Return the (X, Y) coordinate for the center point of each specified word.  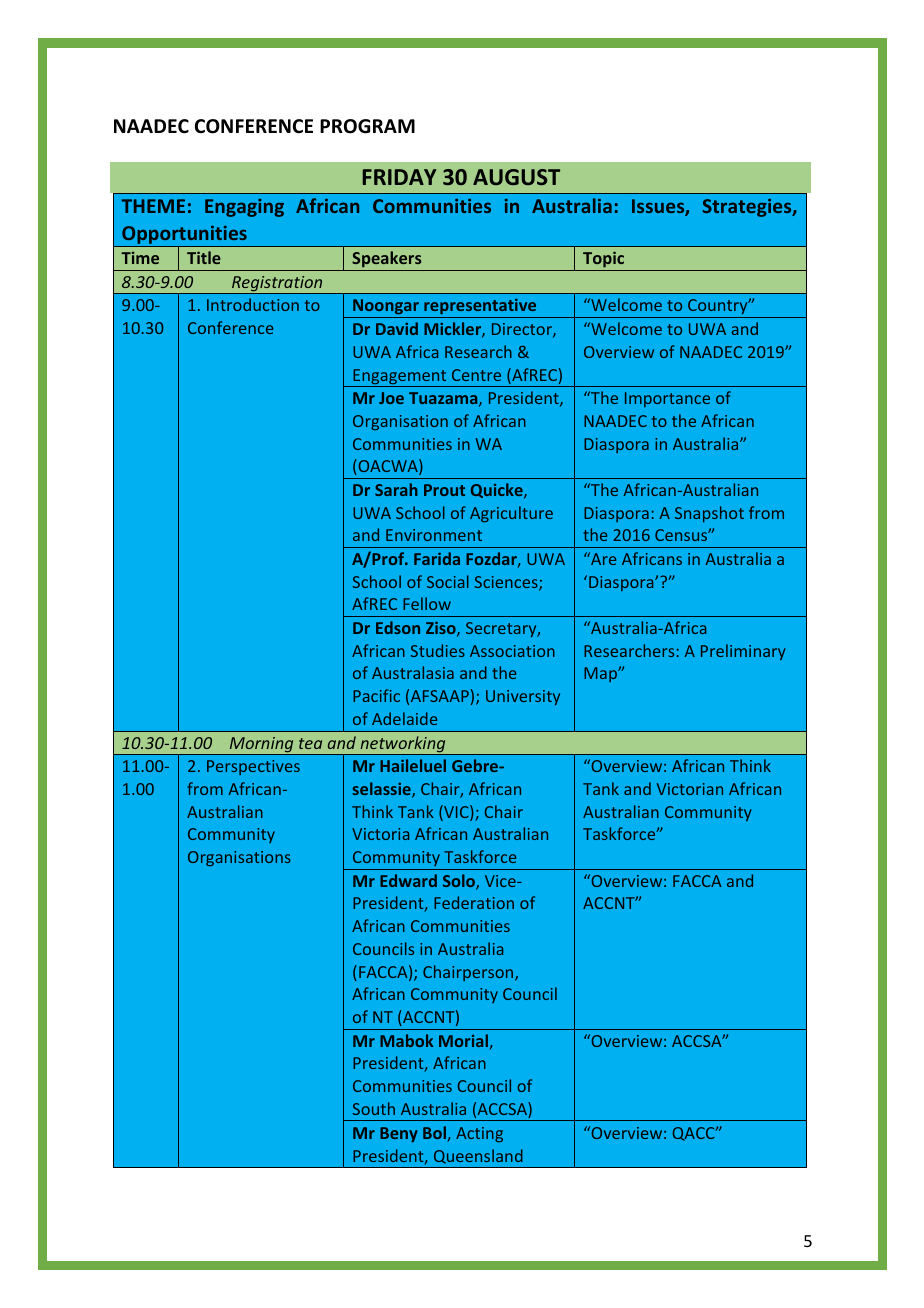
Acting (479, 1134)
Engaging (244, 208)
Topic (604, 261)
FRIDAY (399, 177)
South (374, 1108)
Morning (261, 746)
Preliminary (743, 652)
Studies (438, 650)
